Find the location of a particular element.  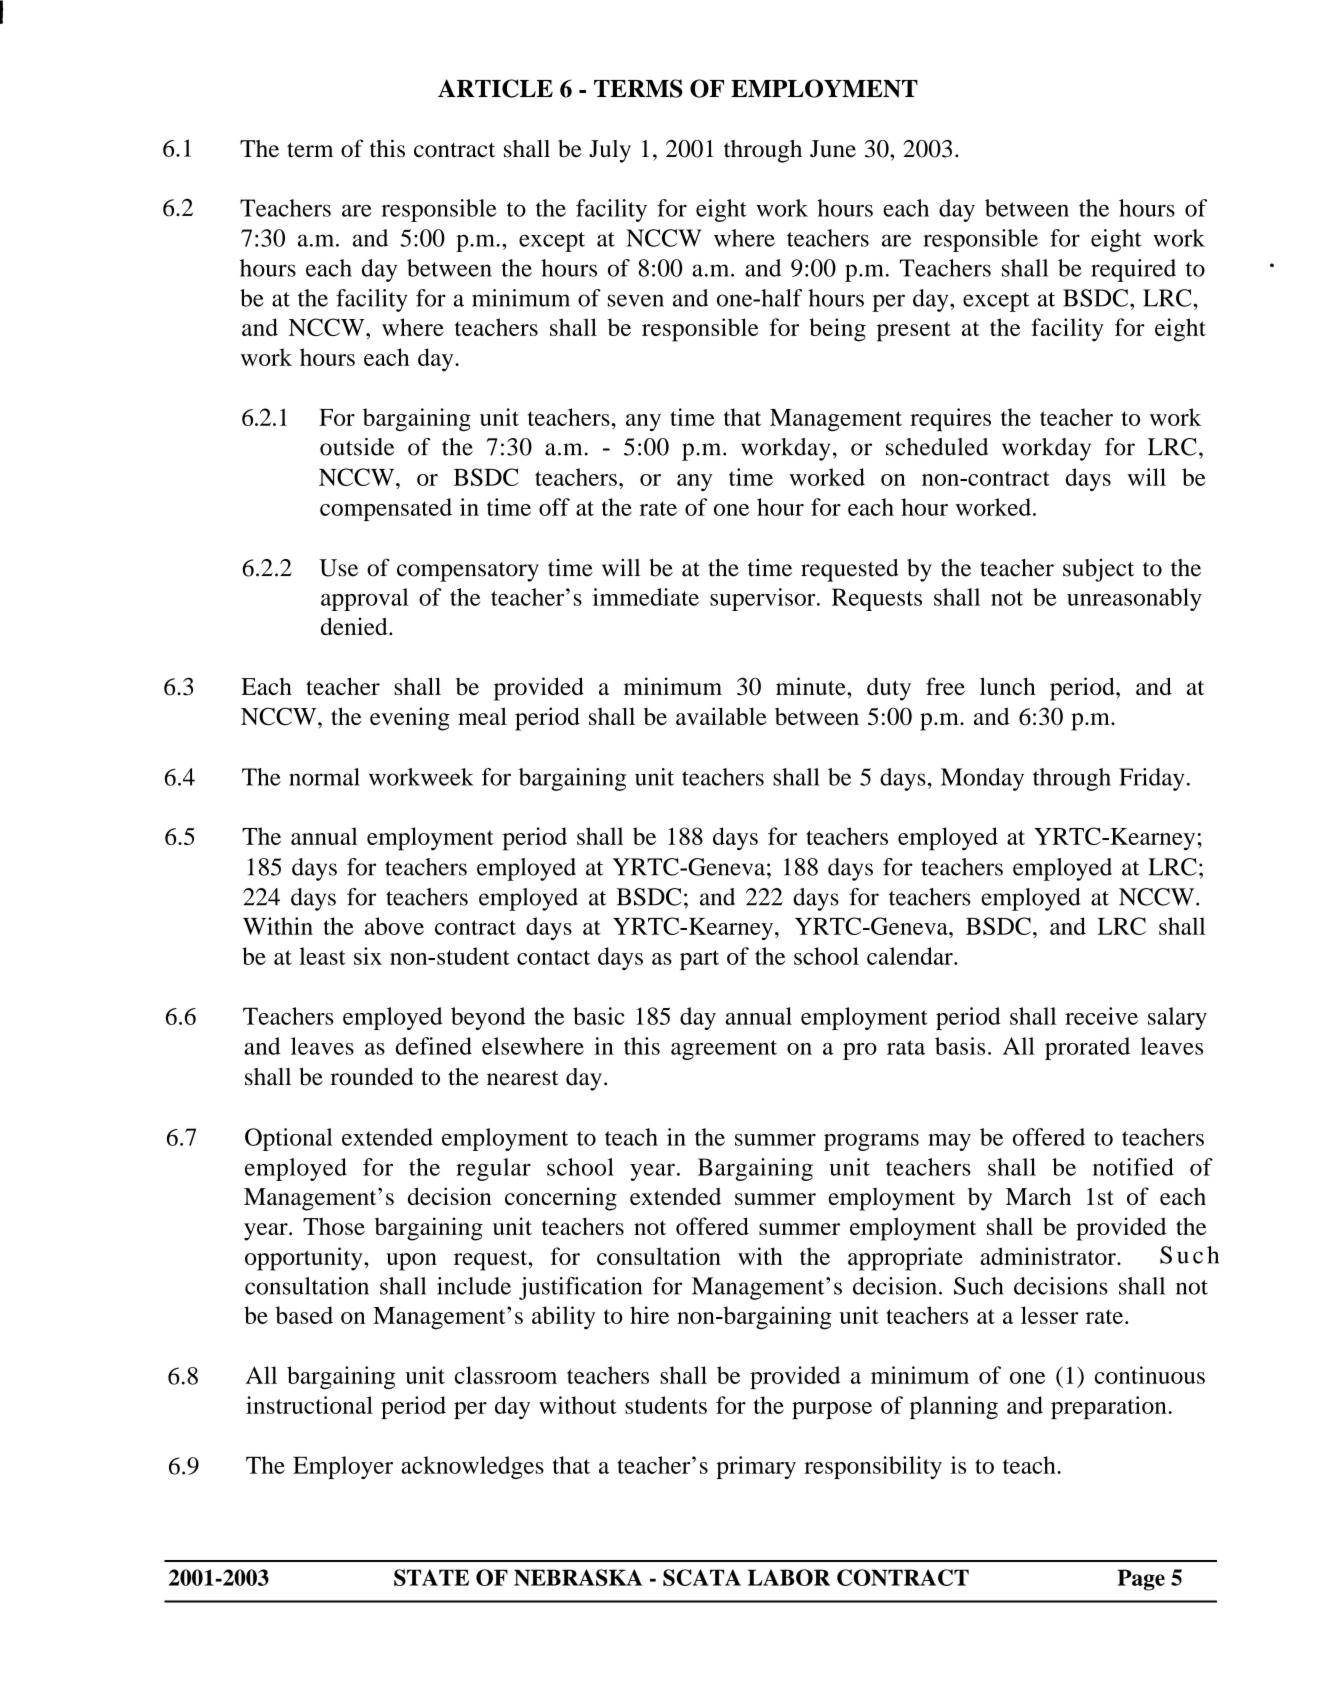

agreement is located at coordinates (724, 1050).
